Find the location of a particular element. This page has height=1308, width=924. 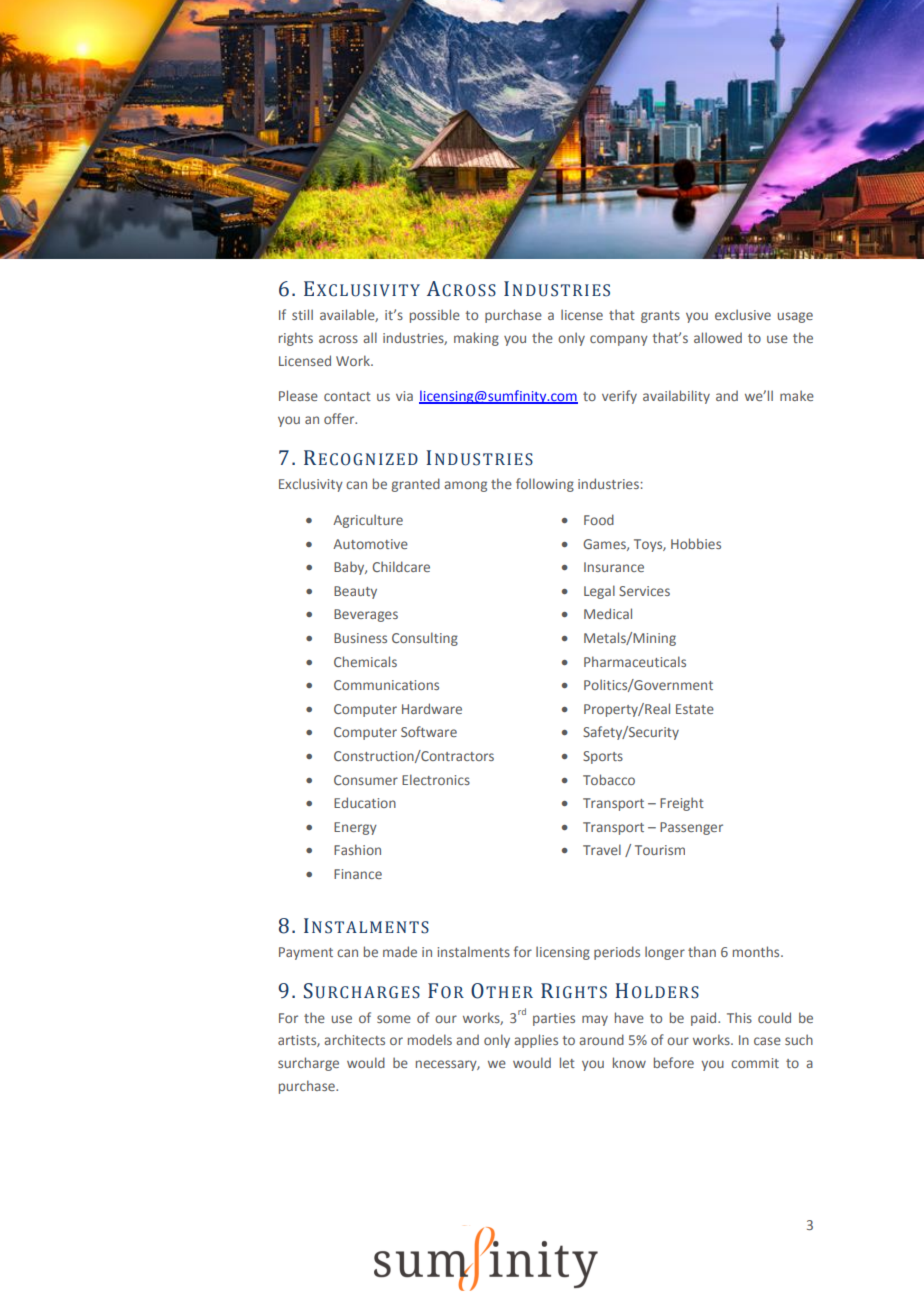

case is located at coordinates (767, 1041).
